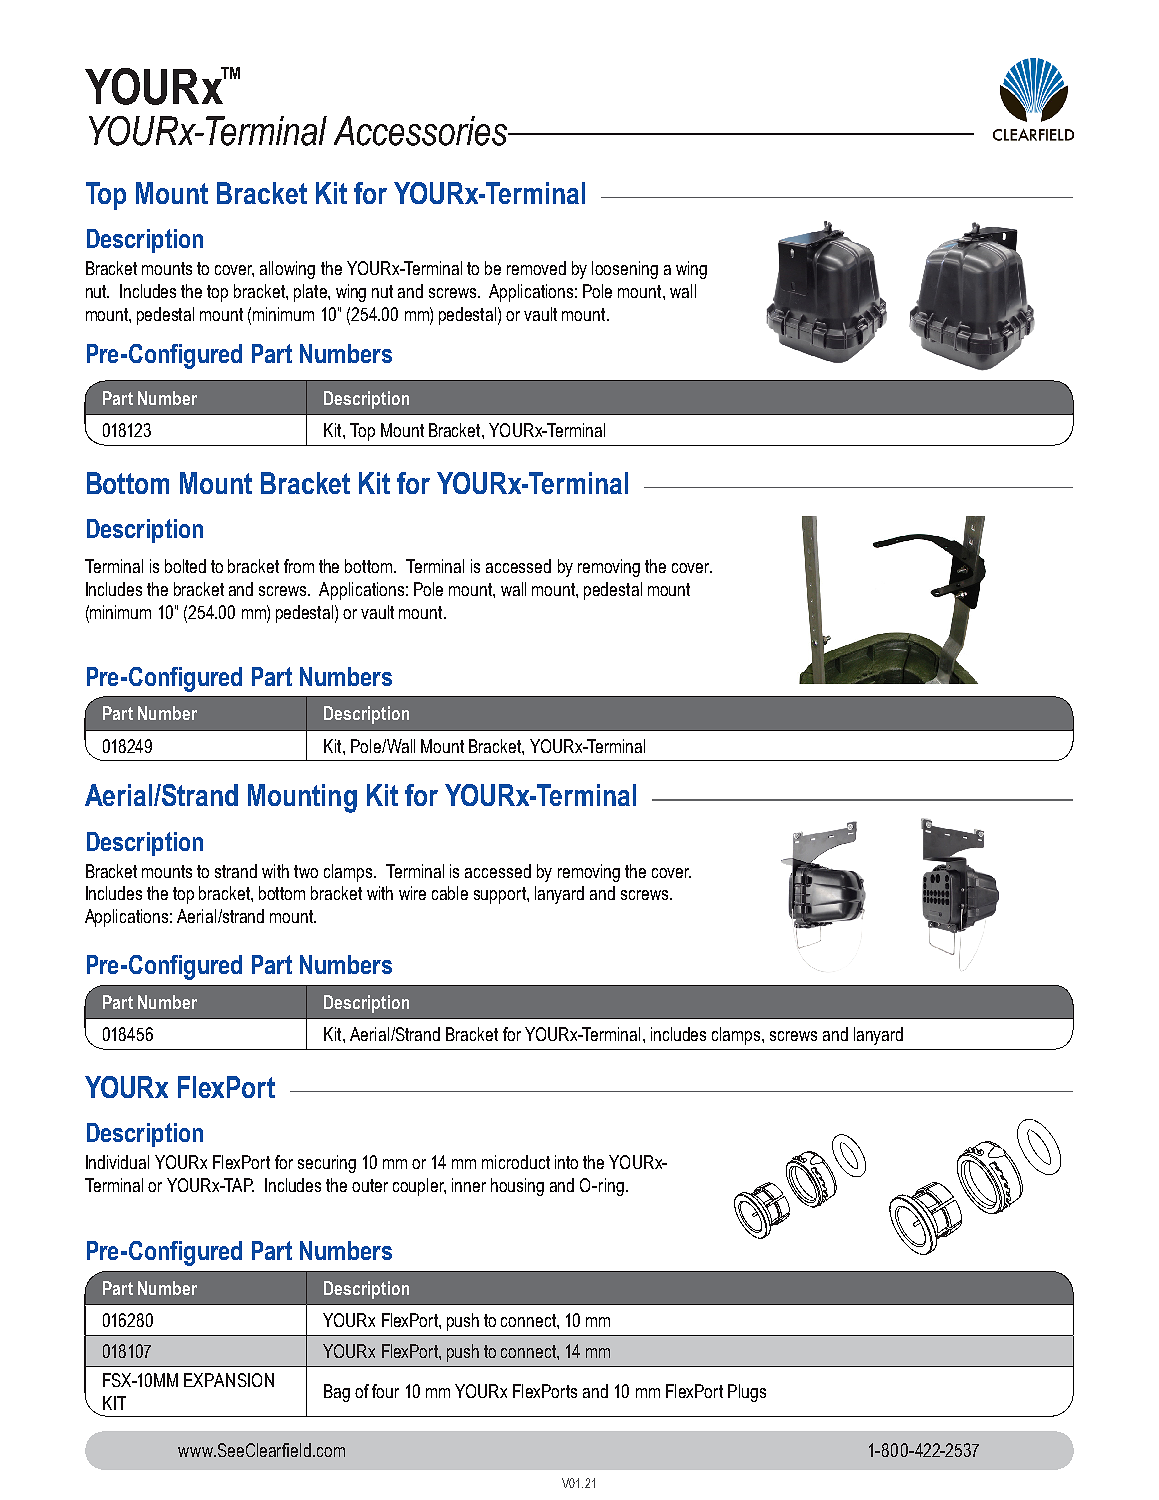 This image has width=1159, height=1500. Describe the element at coordinates (536, 268) in the image. I see `removed` at that location.
